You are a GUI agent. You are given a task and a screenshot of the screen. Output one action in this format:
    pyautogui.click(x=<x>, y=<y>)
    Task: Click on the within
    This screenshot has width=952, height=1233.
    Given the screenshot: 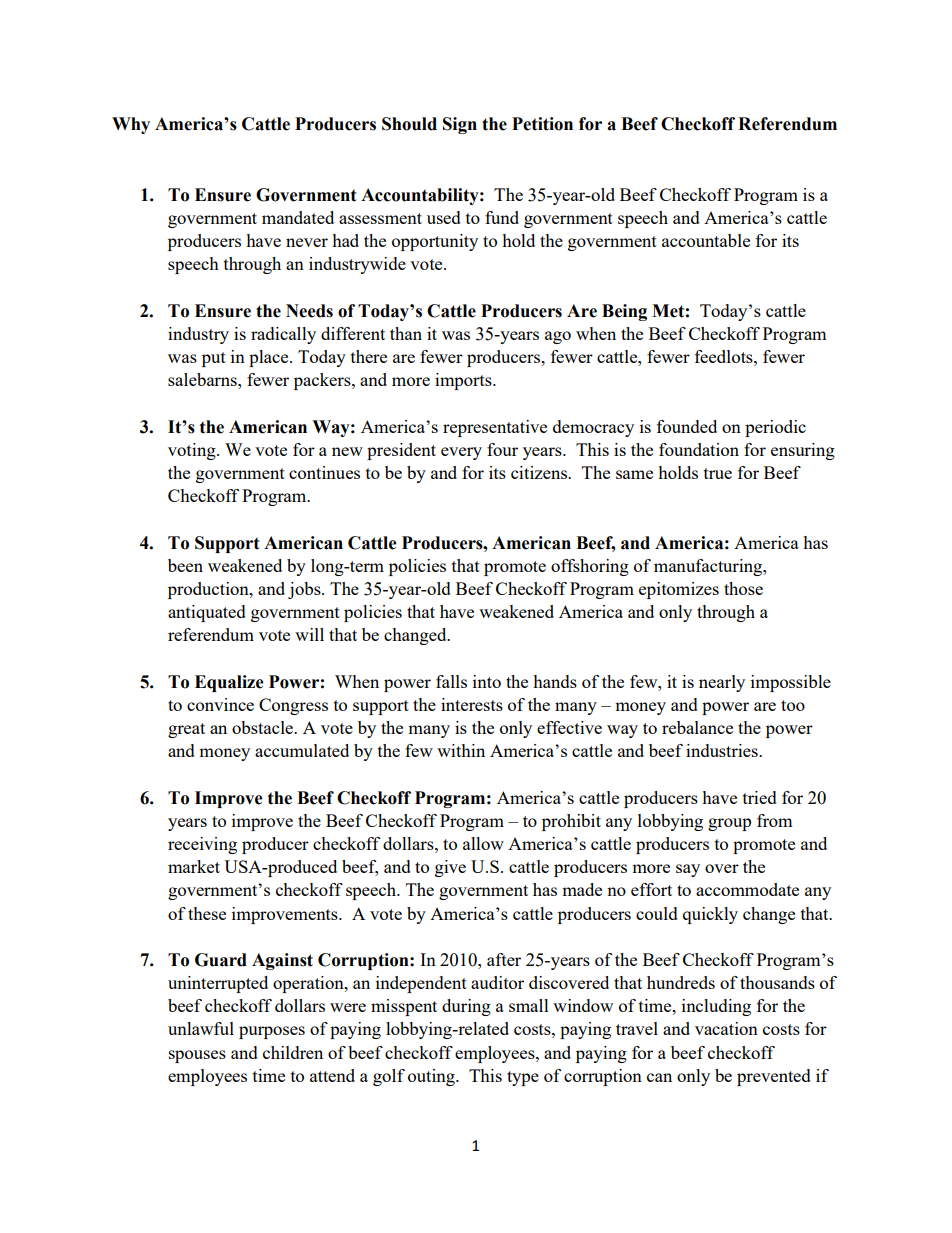 What is the action you would take?
    pyautogui.click(x=461, y=750)
